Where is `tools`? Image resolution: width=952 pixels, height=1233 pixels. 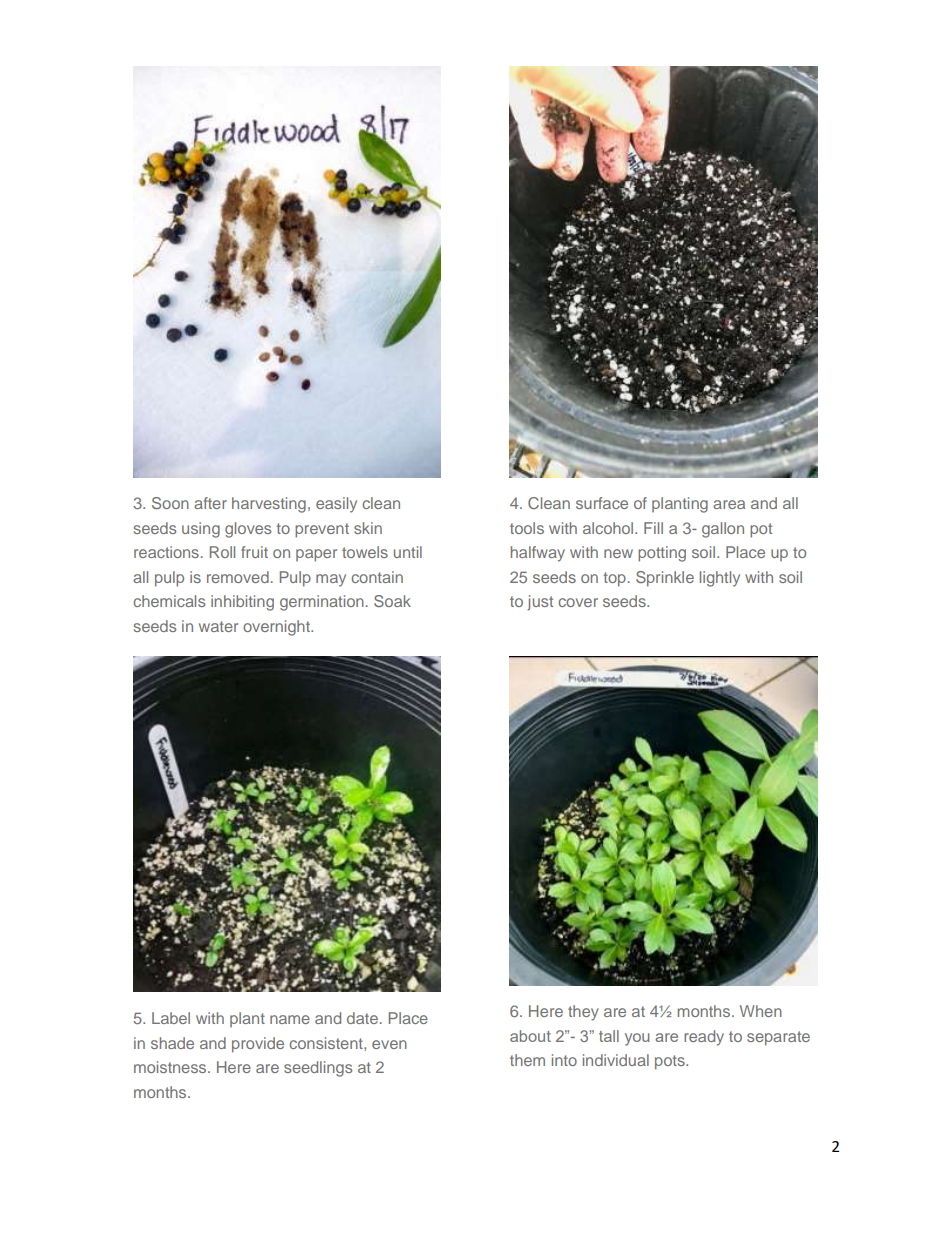 tools is located at coordinates (527, 528).
